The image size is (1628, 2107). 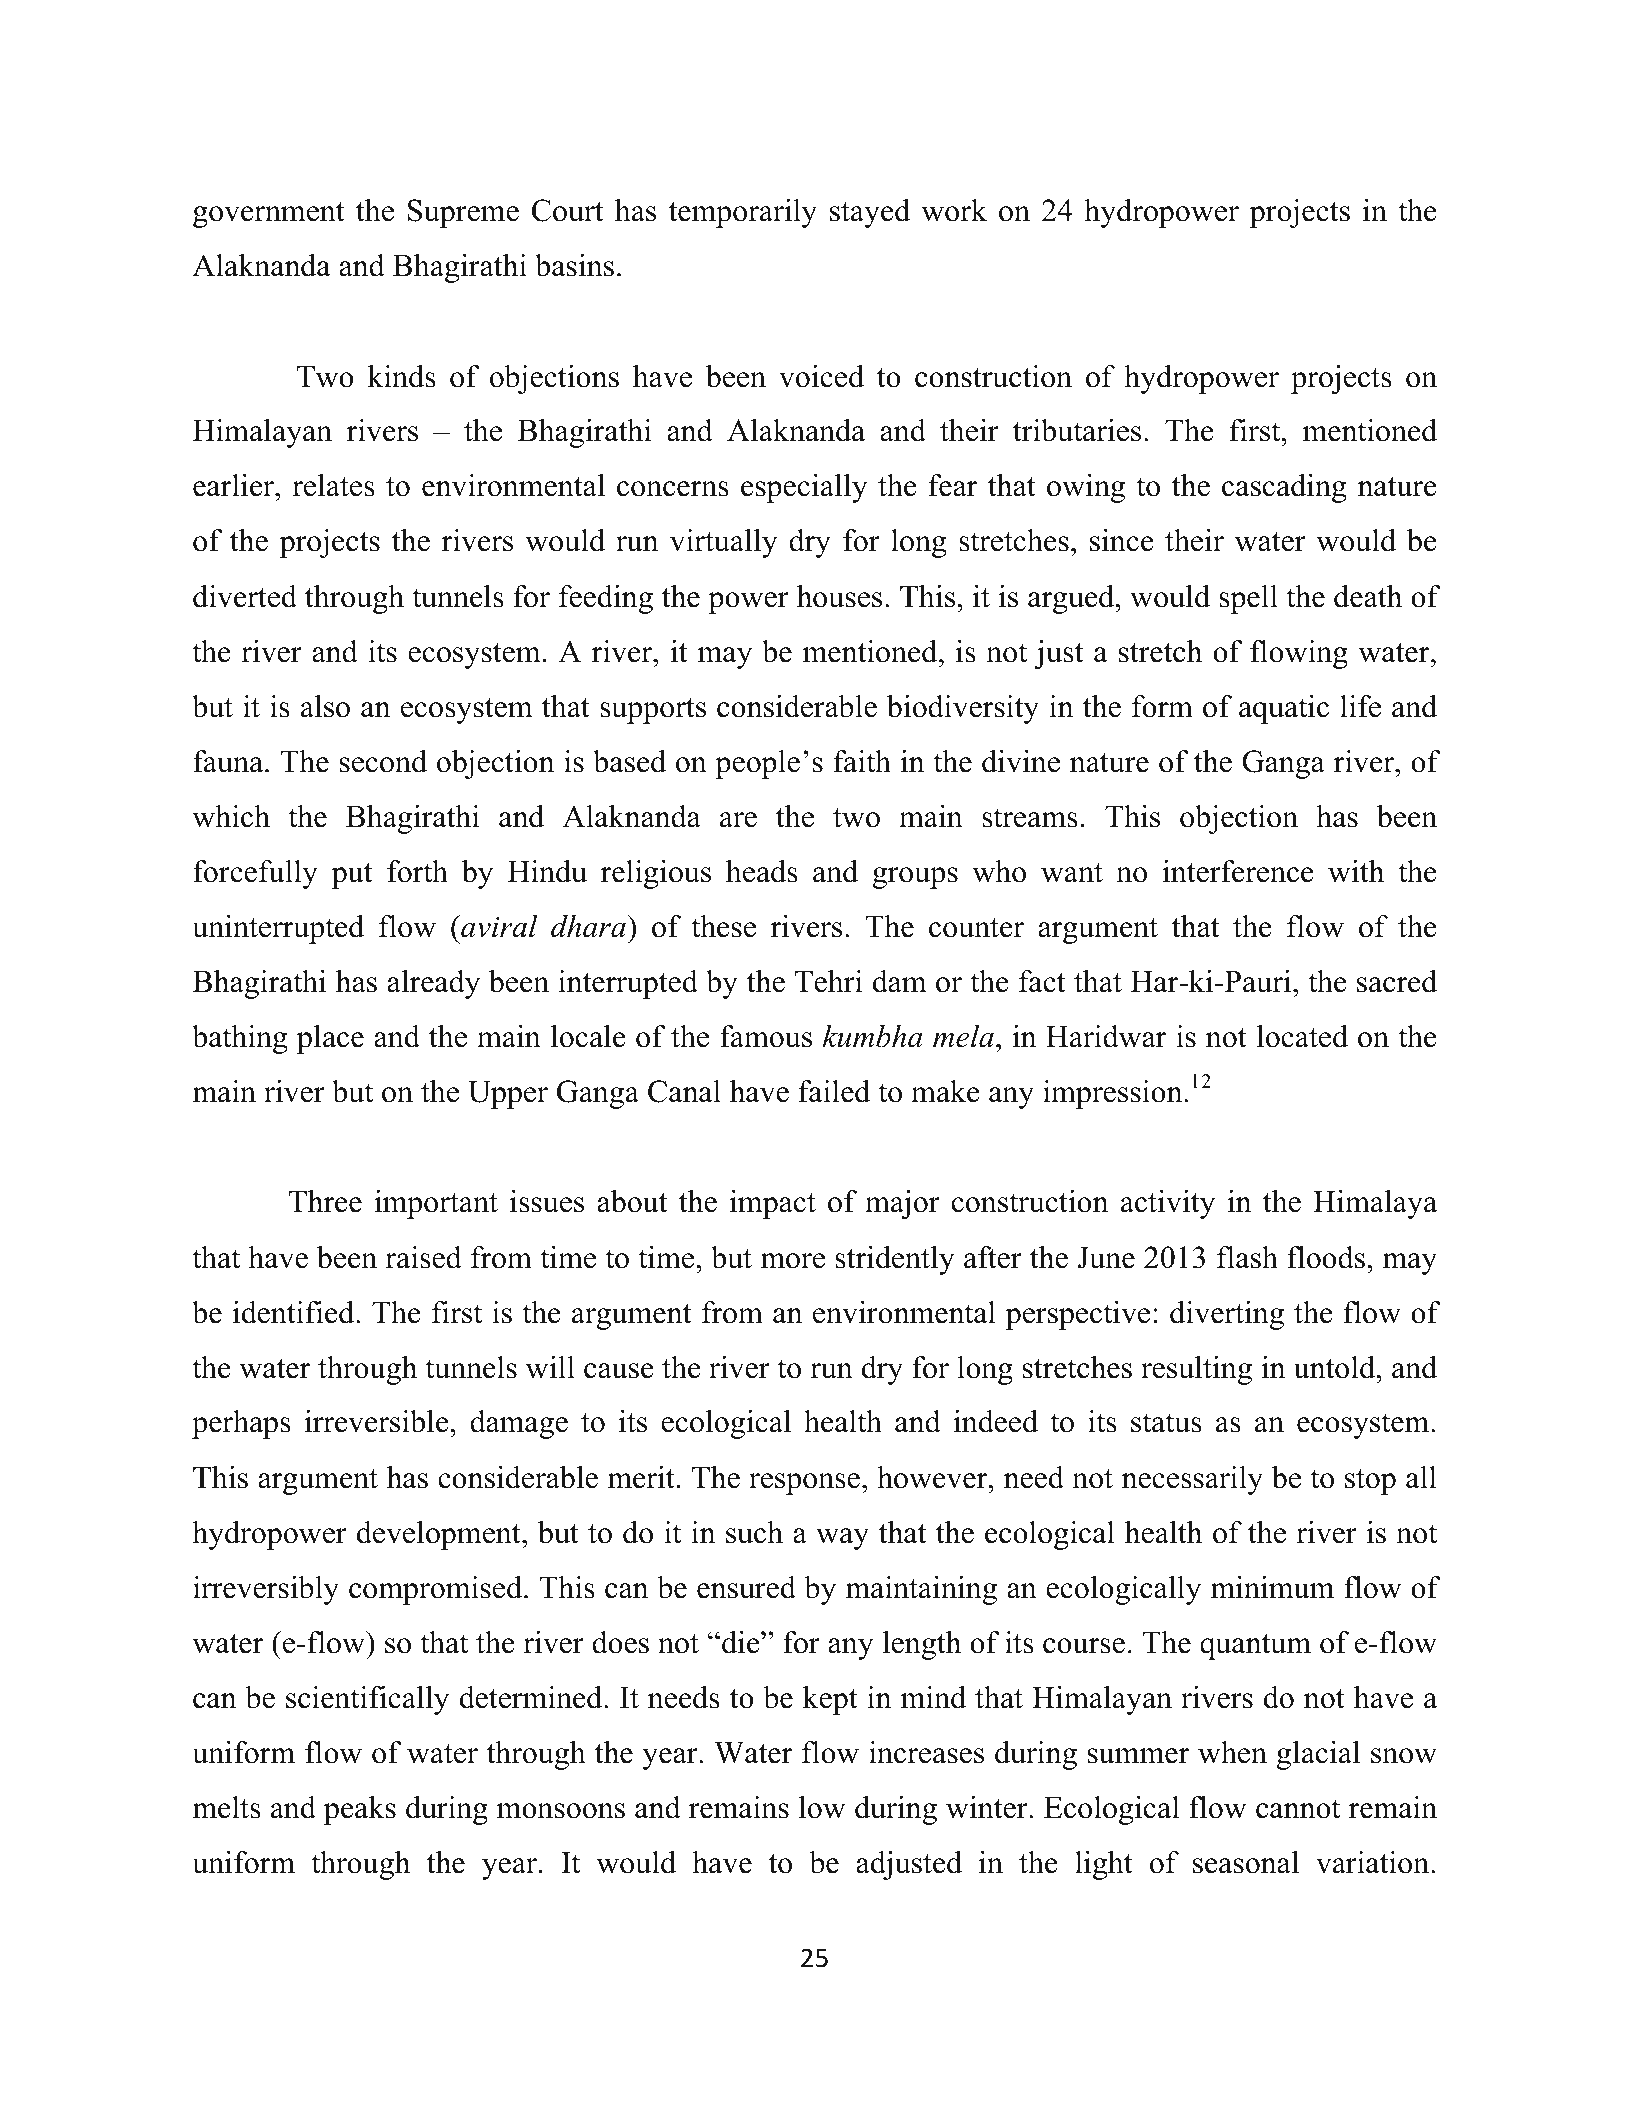 What do you see at coordinates (1298, 1809) in the screenshot?
I see `cannot` at bounding box center [1298, 1809].
